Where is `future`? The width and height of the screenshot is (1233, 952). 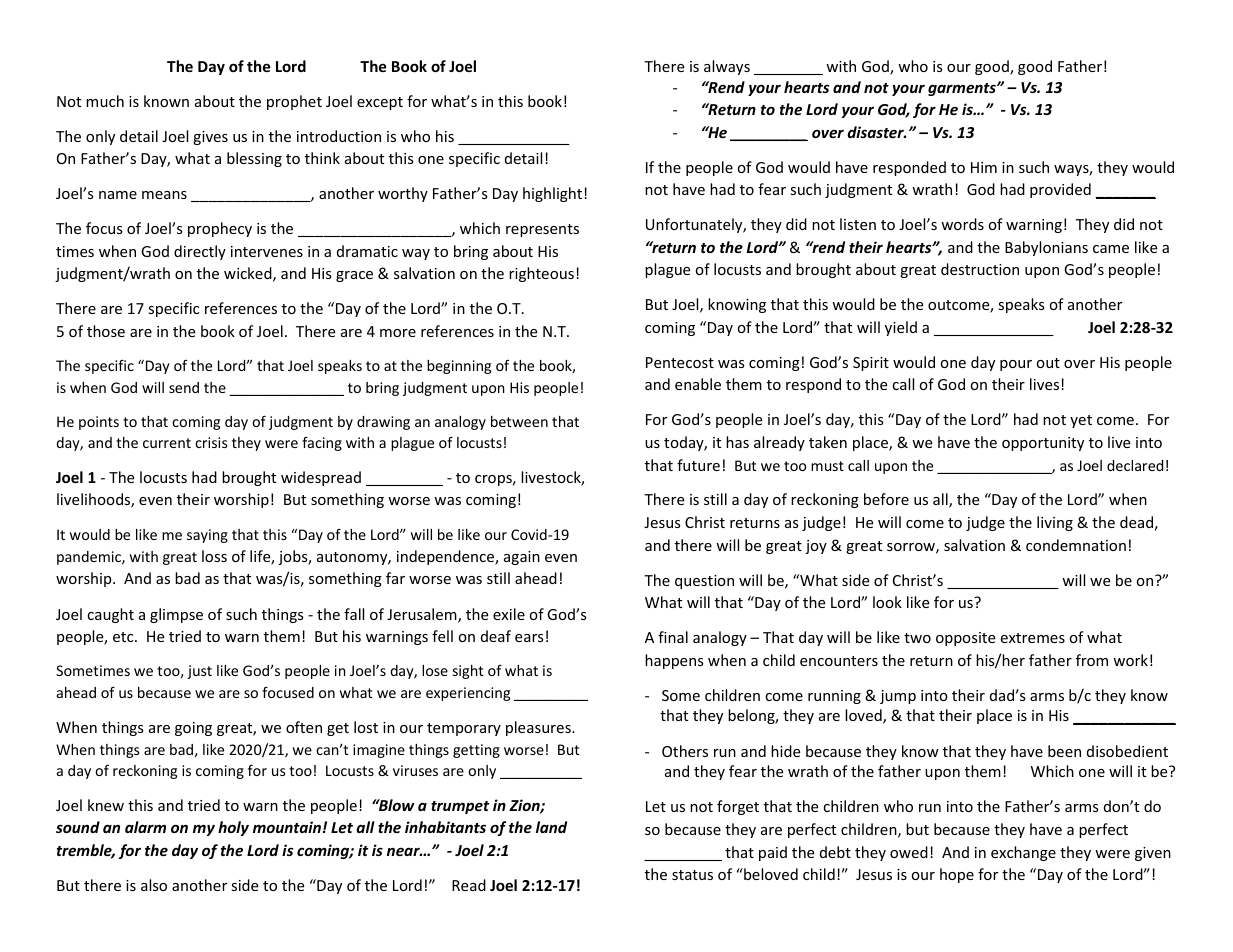
future is located at coordinates (698, 465).
